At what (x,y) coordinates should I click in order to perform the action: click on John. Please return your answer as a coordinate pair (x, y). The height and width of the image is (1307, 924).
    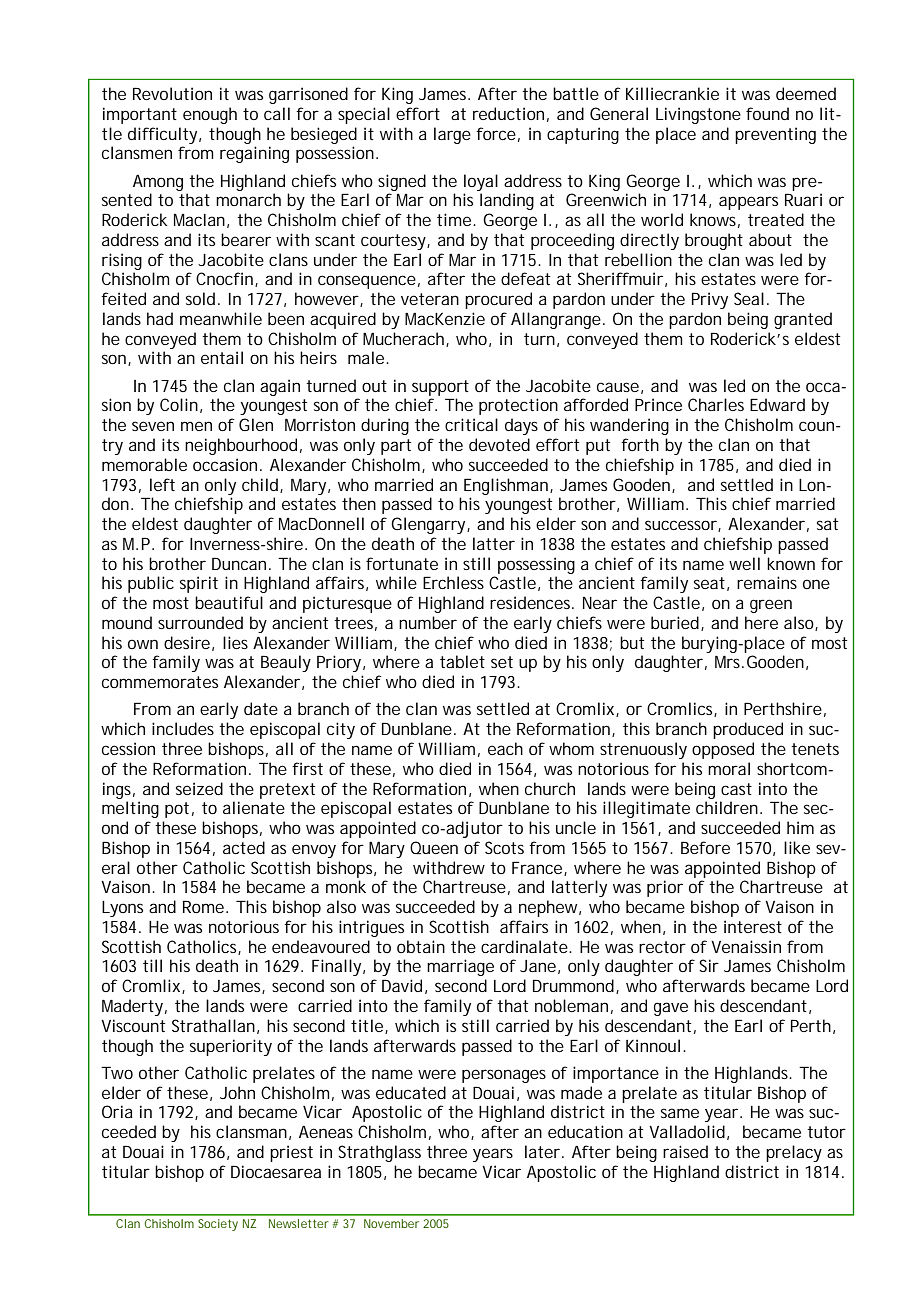
    Looking at the image, I should click on (237, 1092).
